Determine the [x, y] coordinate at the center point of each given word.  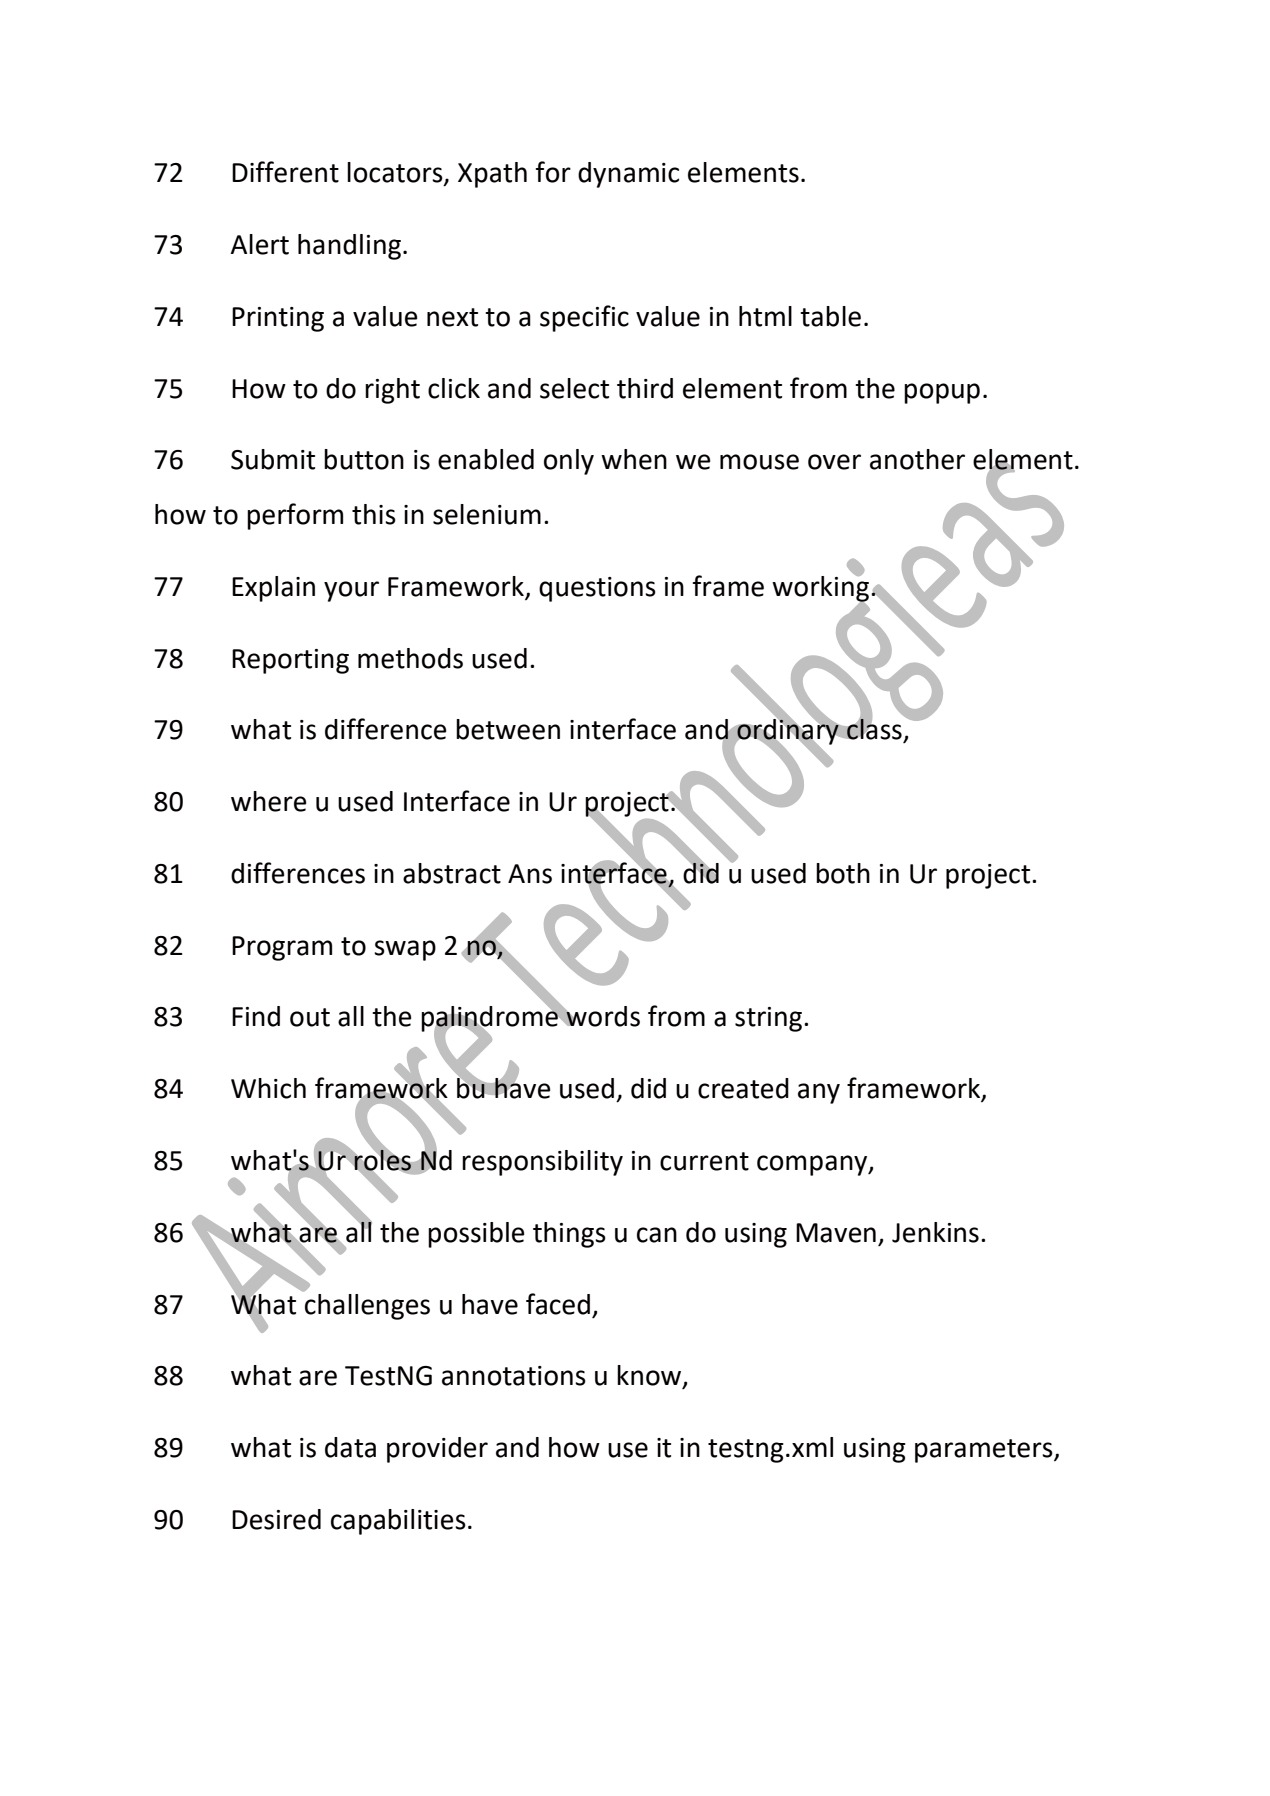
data [350, 1447]
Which [268, 1088]
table [830, 316]
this [374, 514]
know [650, 1376]
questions [597, 589]
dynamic [628, 175]
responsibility [542, 1163]
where [268, 801]
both [843, 873]
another [917, 459]
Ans [530, 874]
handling [349, 247]
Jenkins [935, 1232]
